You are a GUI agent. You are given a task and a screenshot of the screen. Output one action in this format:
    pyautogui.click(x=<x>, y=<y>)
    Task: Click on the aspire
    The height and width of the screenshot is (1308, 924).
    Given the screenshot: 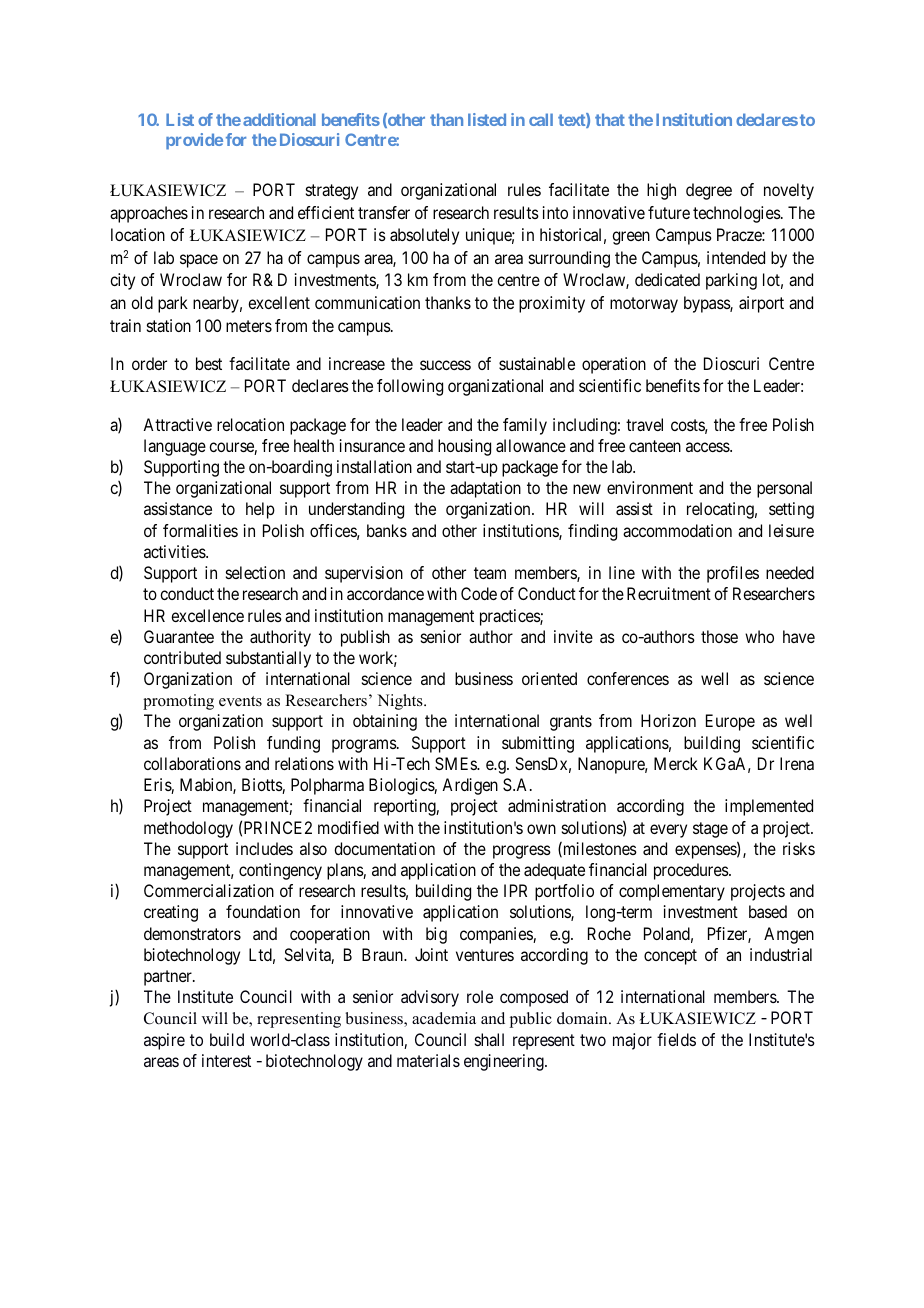 What is the action you would take?
    pyautogui.click(x=164, y=1041)
